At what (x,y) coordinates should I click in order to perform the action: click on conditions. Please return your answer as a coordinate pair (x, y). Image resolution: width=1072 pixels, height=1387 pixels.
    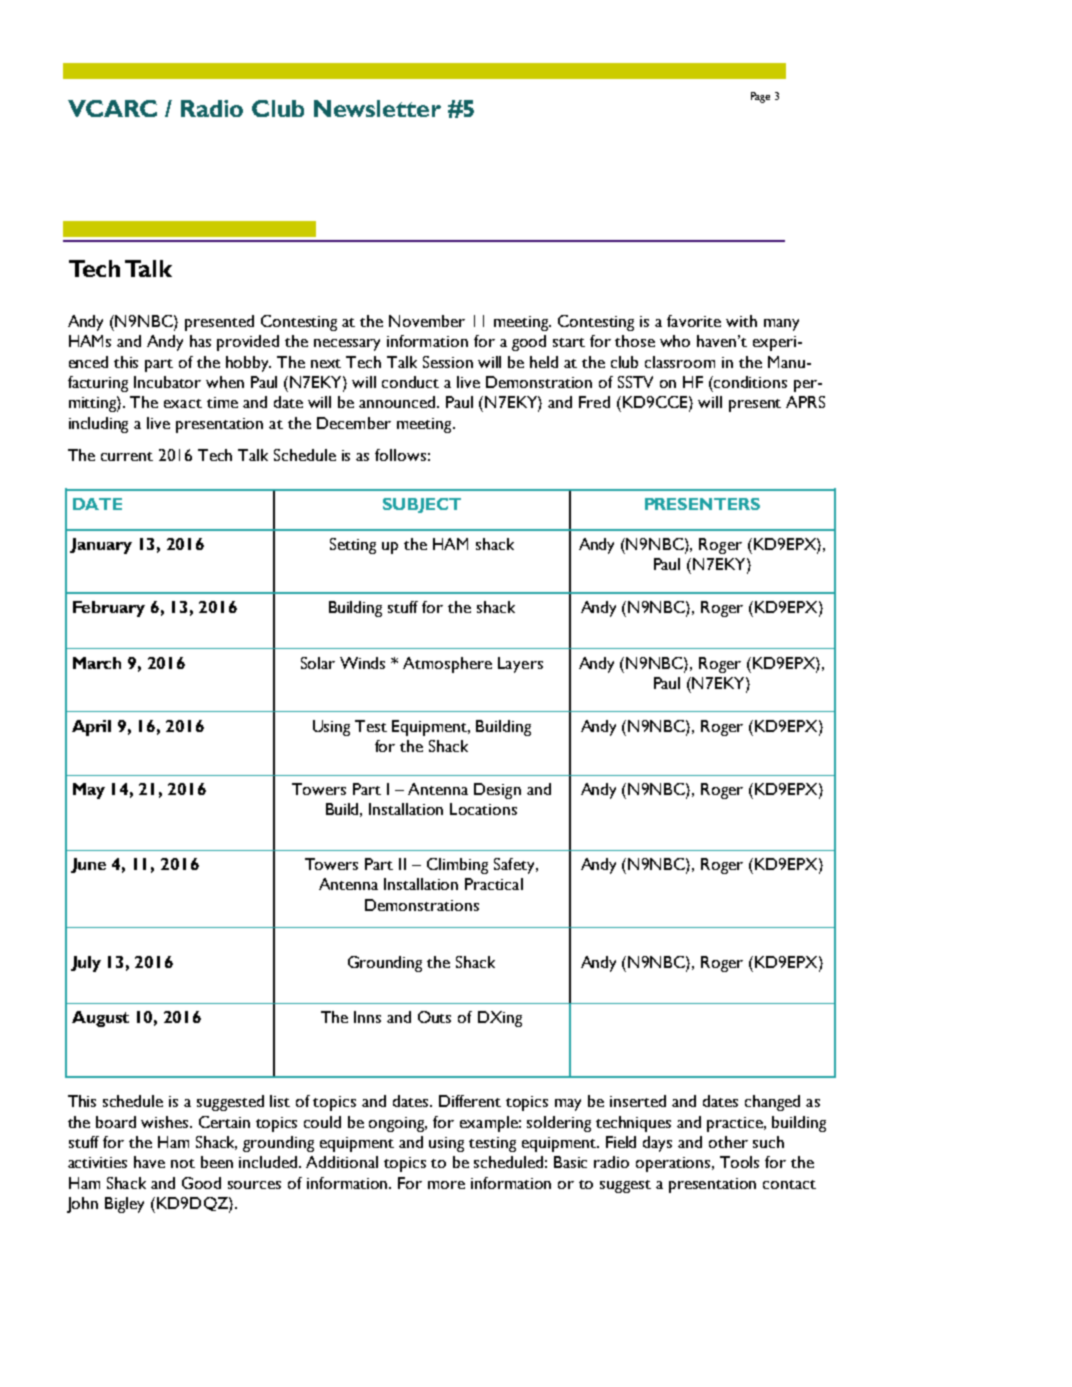
    Looking at the image, I should click on (750, 382).
